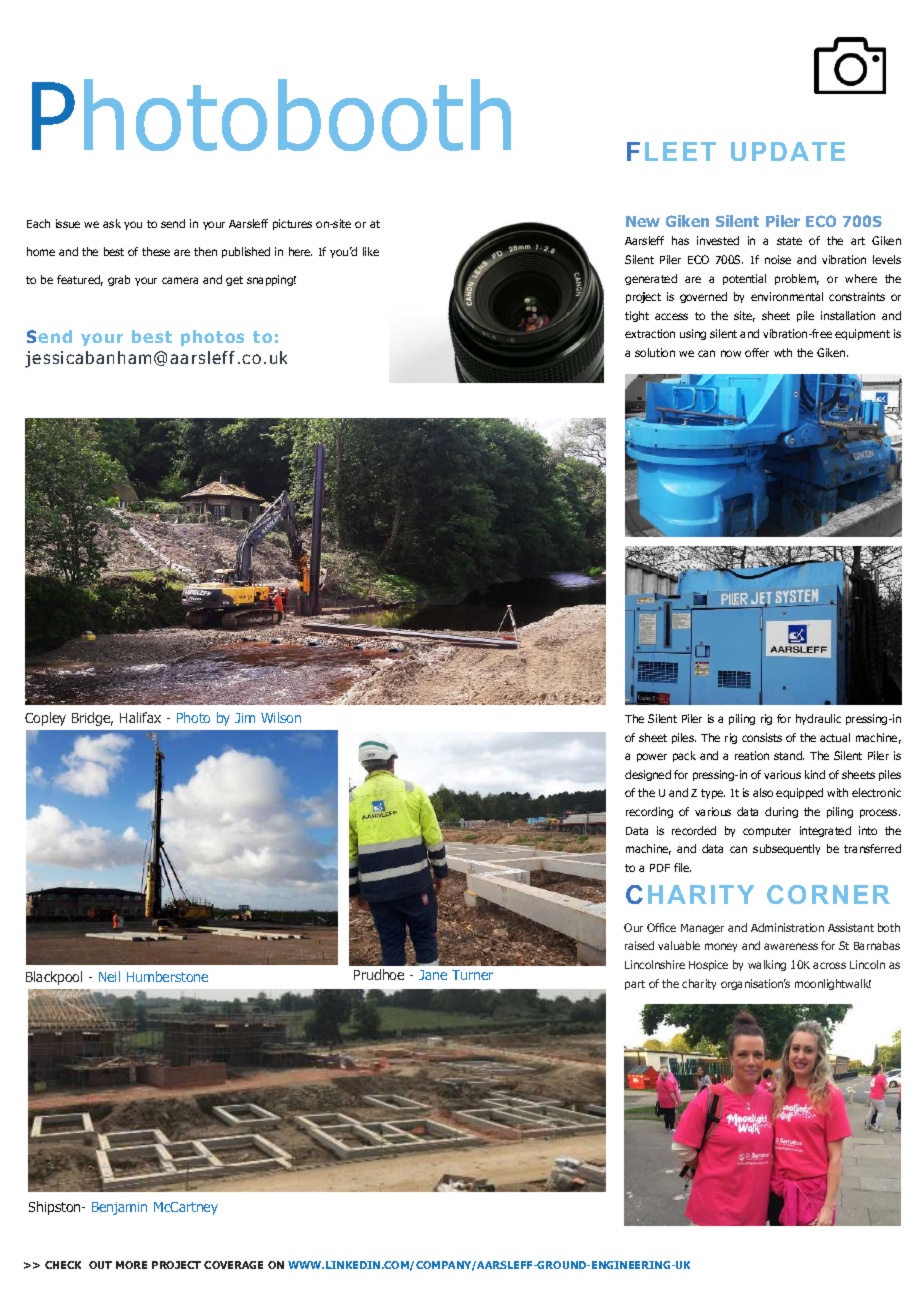 This page has height=1308, width=924. I want to click on like, so click(371, 251).
